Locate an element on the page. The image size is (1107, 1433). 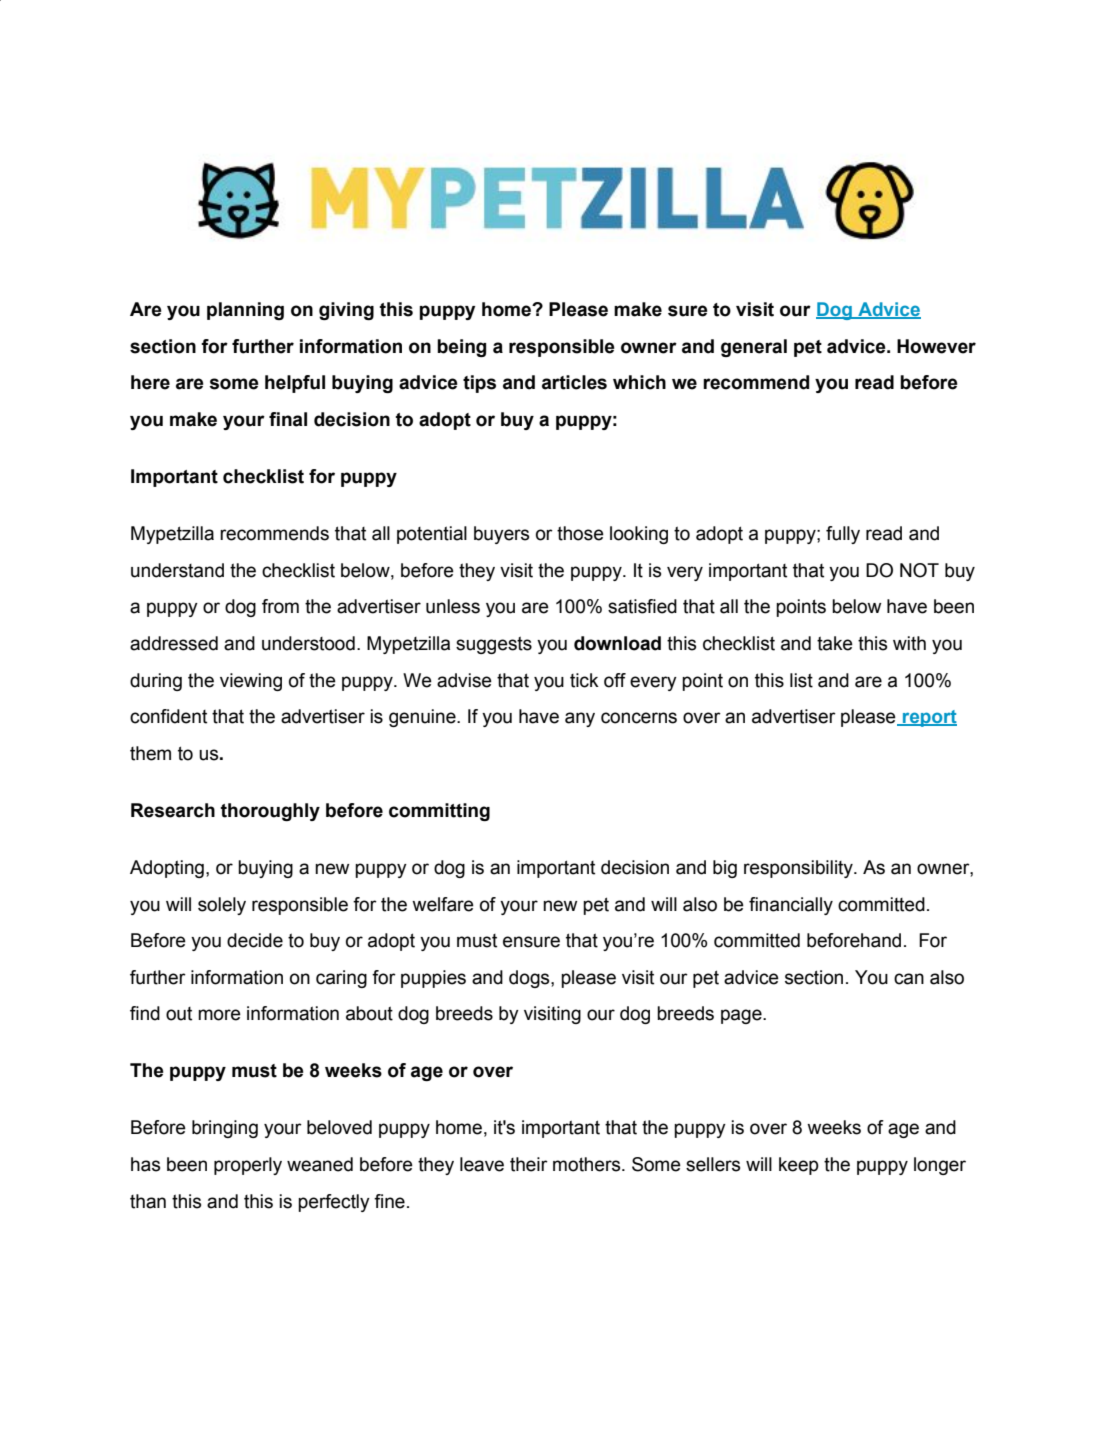
their is located at coordinates (529, 1164).
